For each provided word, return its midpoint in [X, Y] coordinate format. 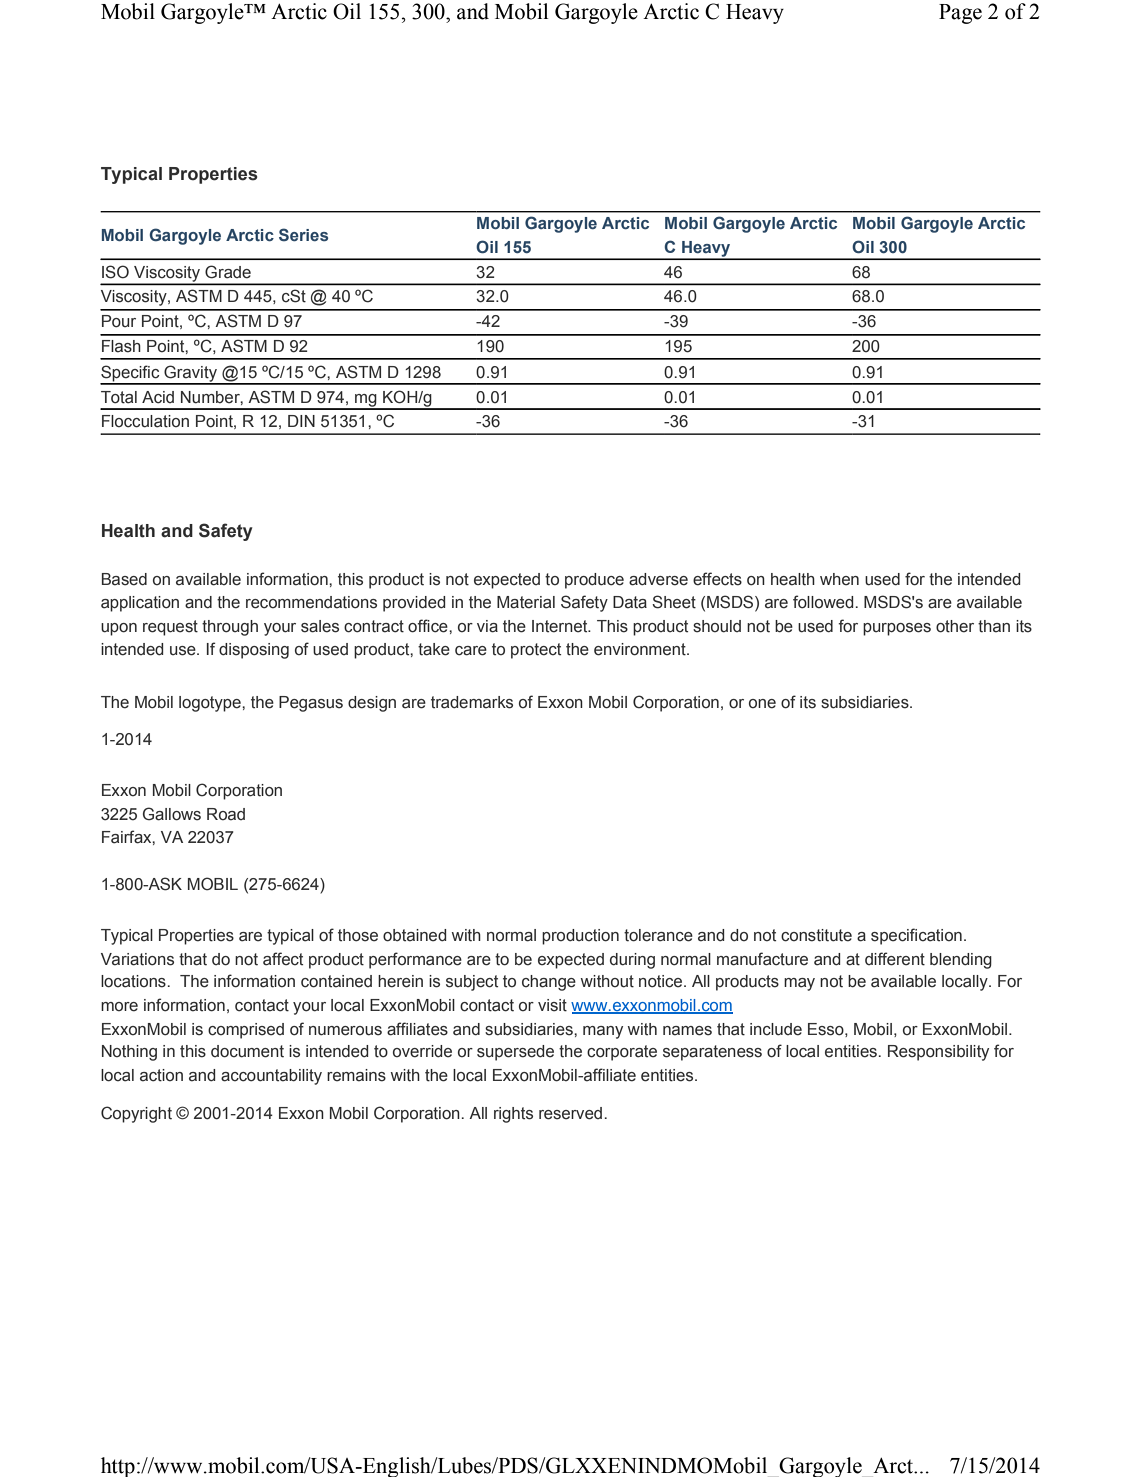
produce [594, 581]
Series [303, 235]
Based [124, 579]
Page [960, 14]
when [839, 579]
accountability [271, 1077]
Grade [228, 272]
